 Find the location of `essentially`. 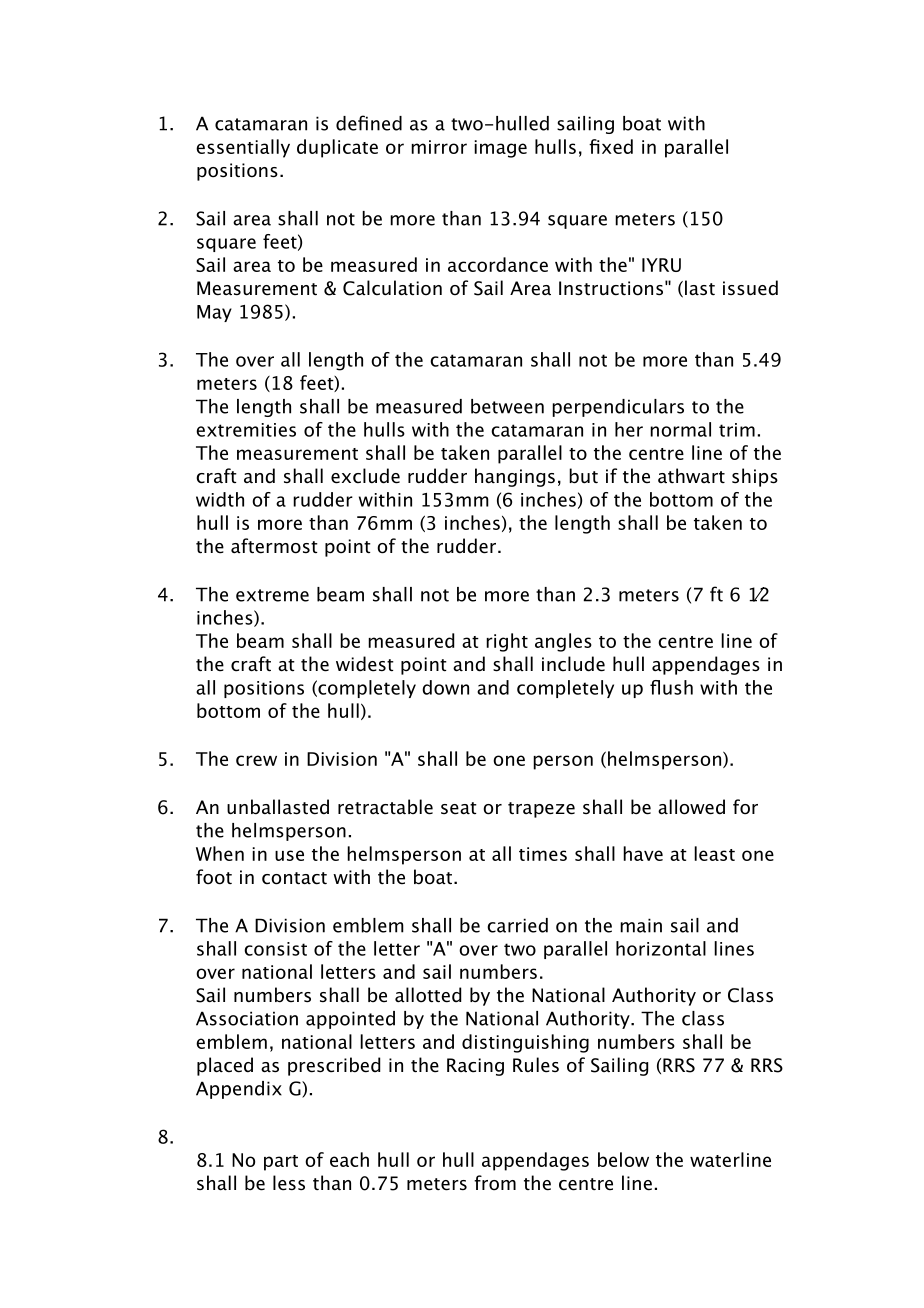

essentially is located at coordinates (243, 148).
